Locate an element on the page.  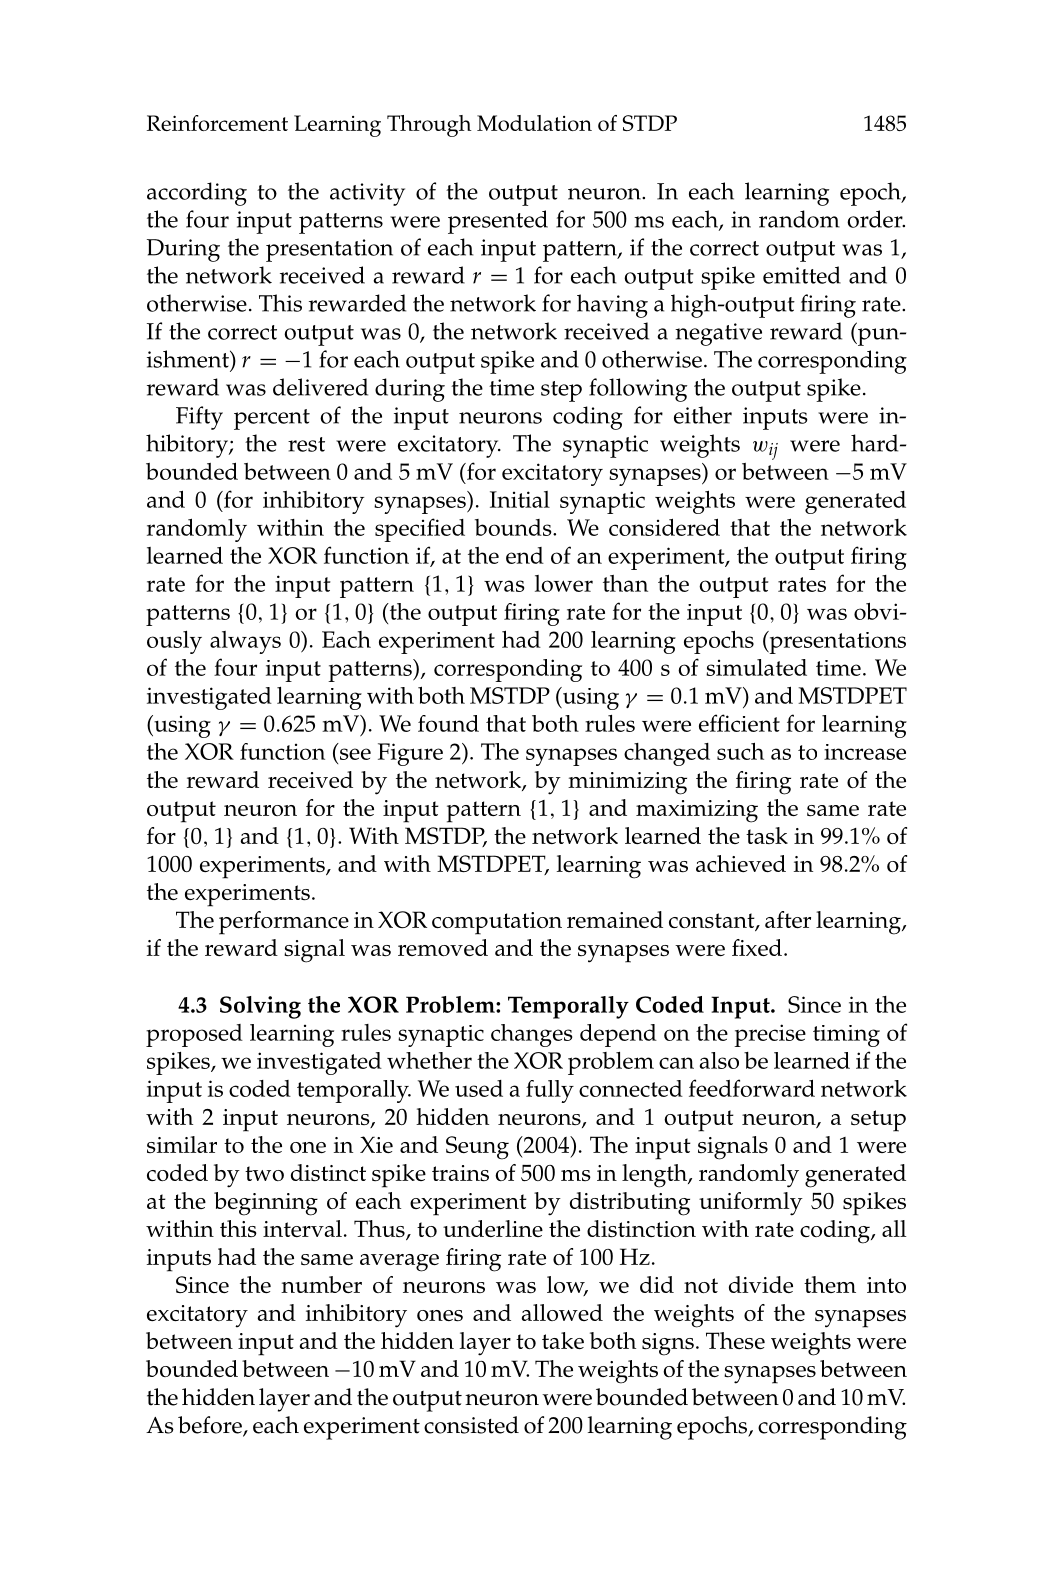
before is located at coordinates (211, 1426).
